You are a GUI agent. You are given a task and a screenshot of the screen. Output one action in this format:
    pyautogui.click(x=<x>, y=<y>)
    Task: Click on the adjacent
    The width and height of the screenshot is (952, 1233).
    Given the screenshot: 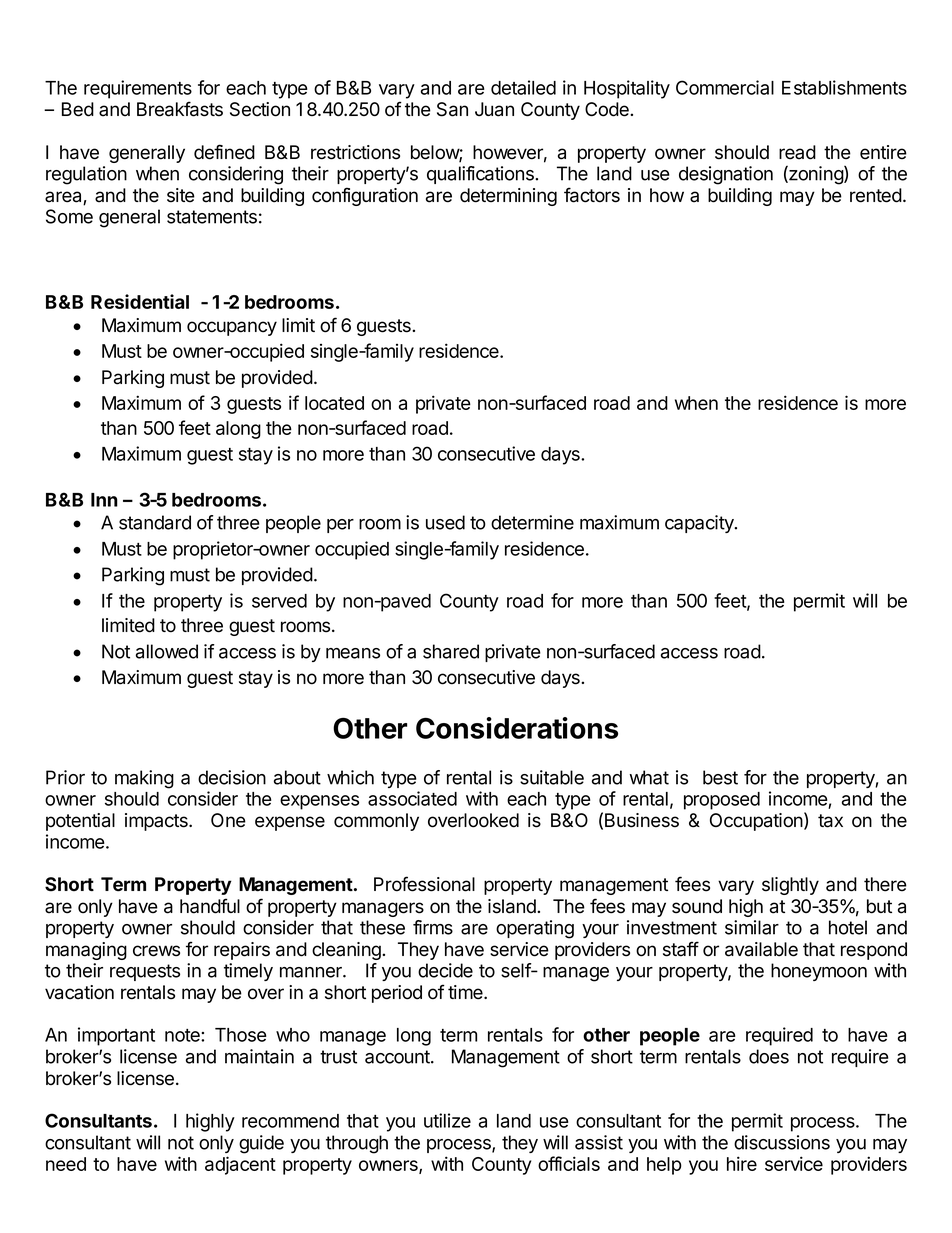 What is the action you would take?
    pyautogui.click(x=240, y=1165)
